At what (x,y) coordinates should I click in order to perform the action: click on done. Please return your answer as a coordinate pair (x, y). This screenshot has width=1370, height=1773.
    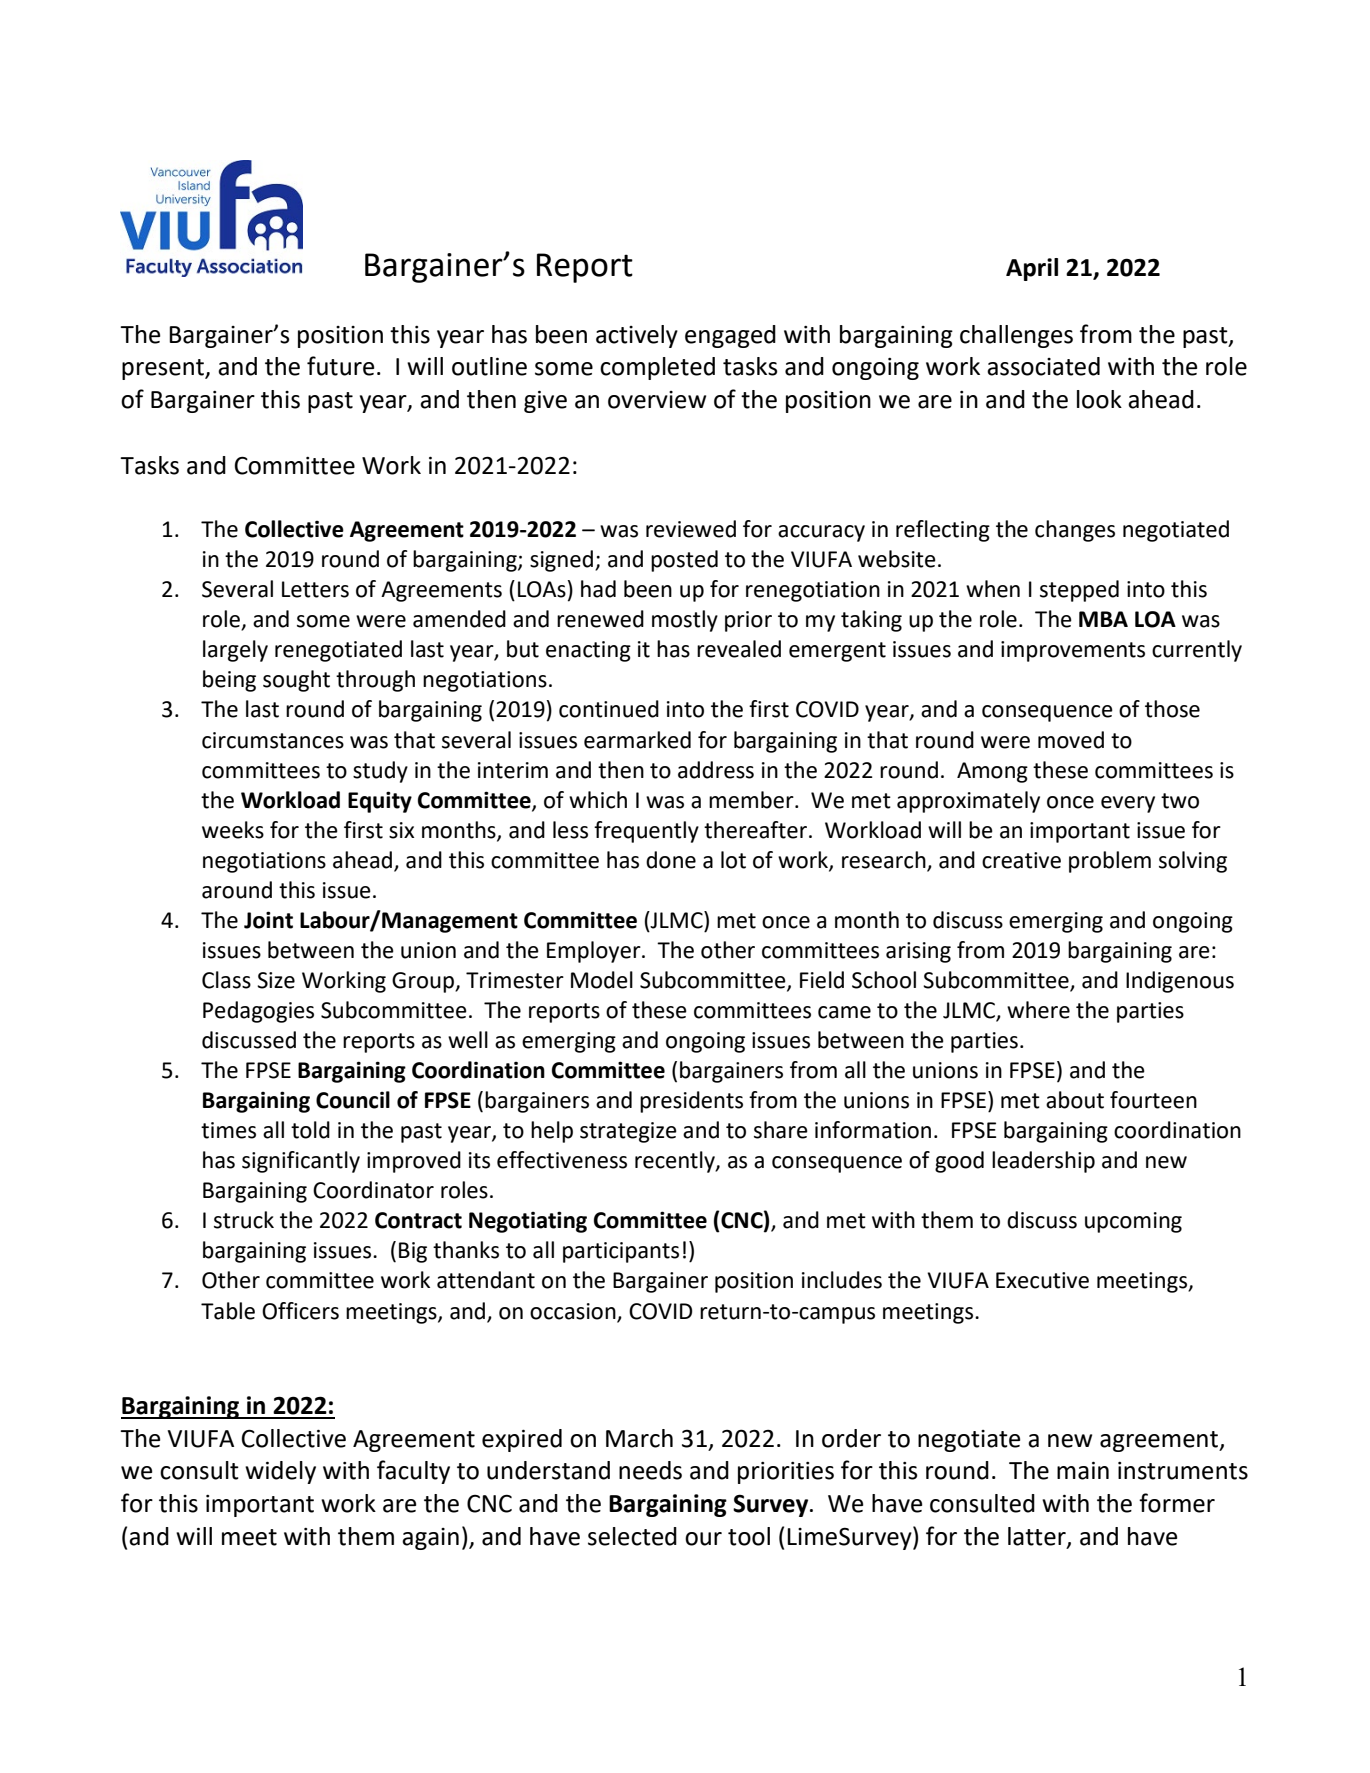
    Looking at the image, I should click on (671, 860).
